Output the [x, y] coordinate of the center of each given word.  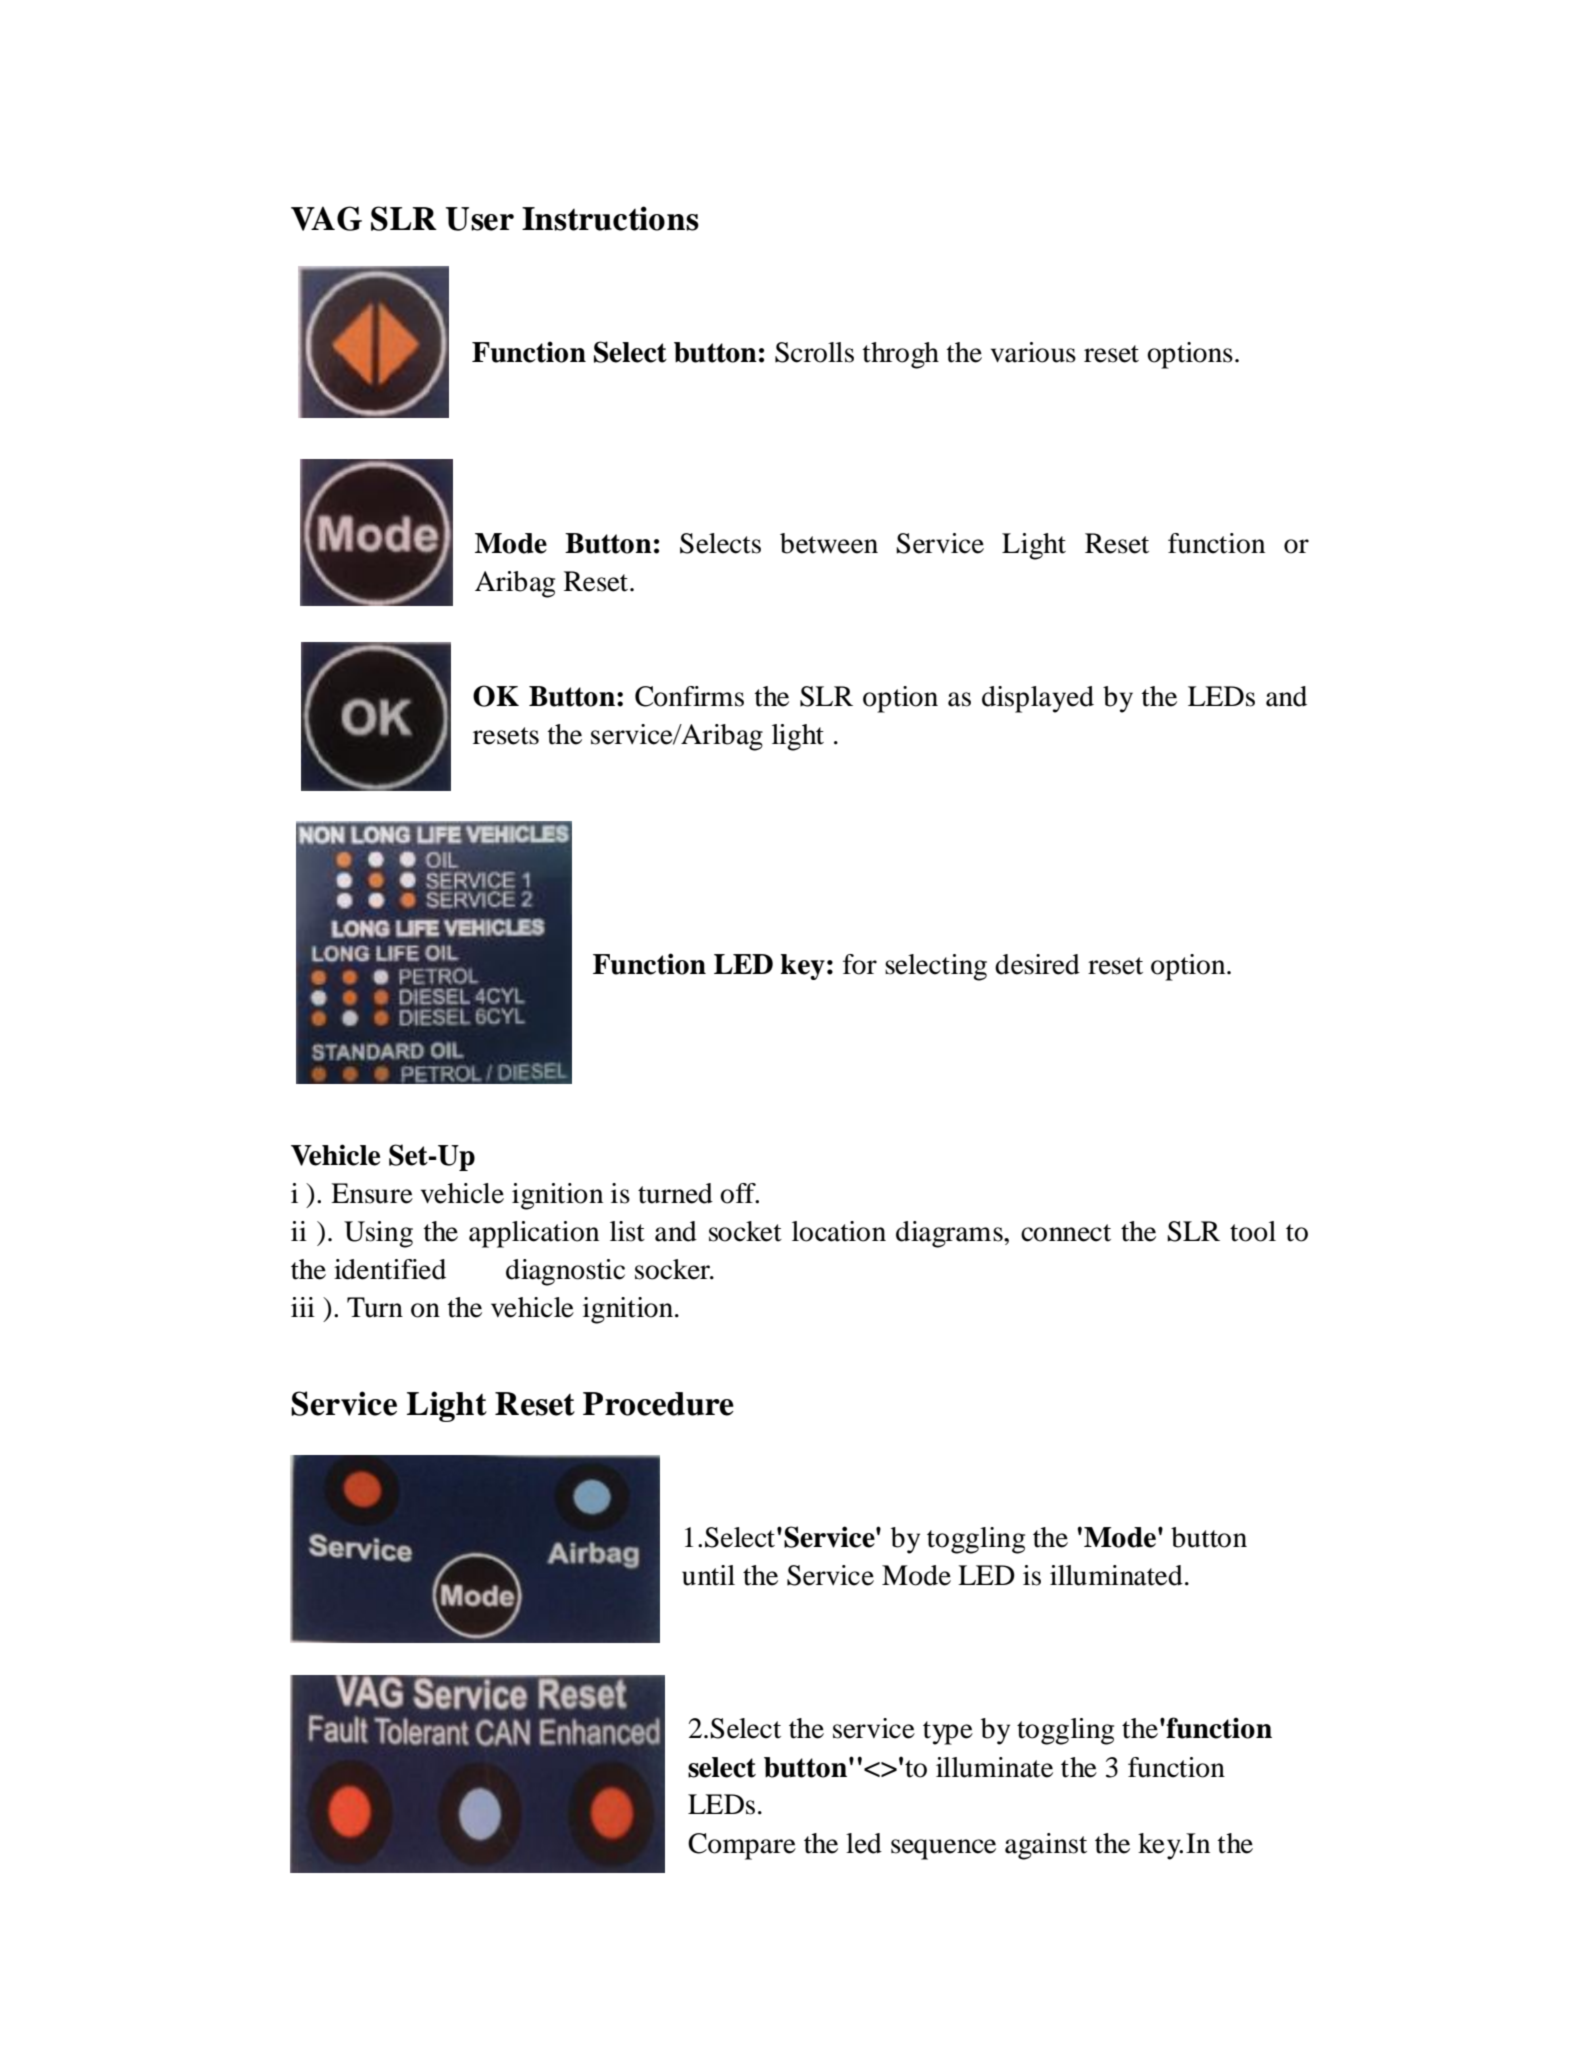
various [1033, 352]
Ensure [372, 1193]
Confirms [689, 696]
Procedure [658, 1404]
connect [1066, 1233]
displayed [1038, 699]
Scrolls [814, 352]
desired [1037, 964]
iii [303, 1307]
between [829, 543]
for [860, 964]
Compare [742, 1846]
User [479, 219]
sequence [943, 1849]
